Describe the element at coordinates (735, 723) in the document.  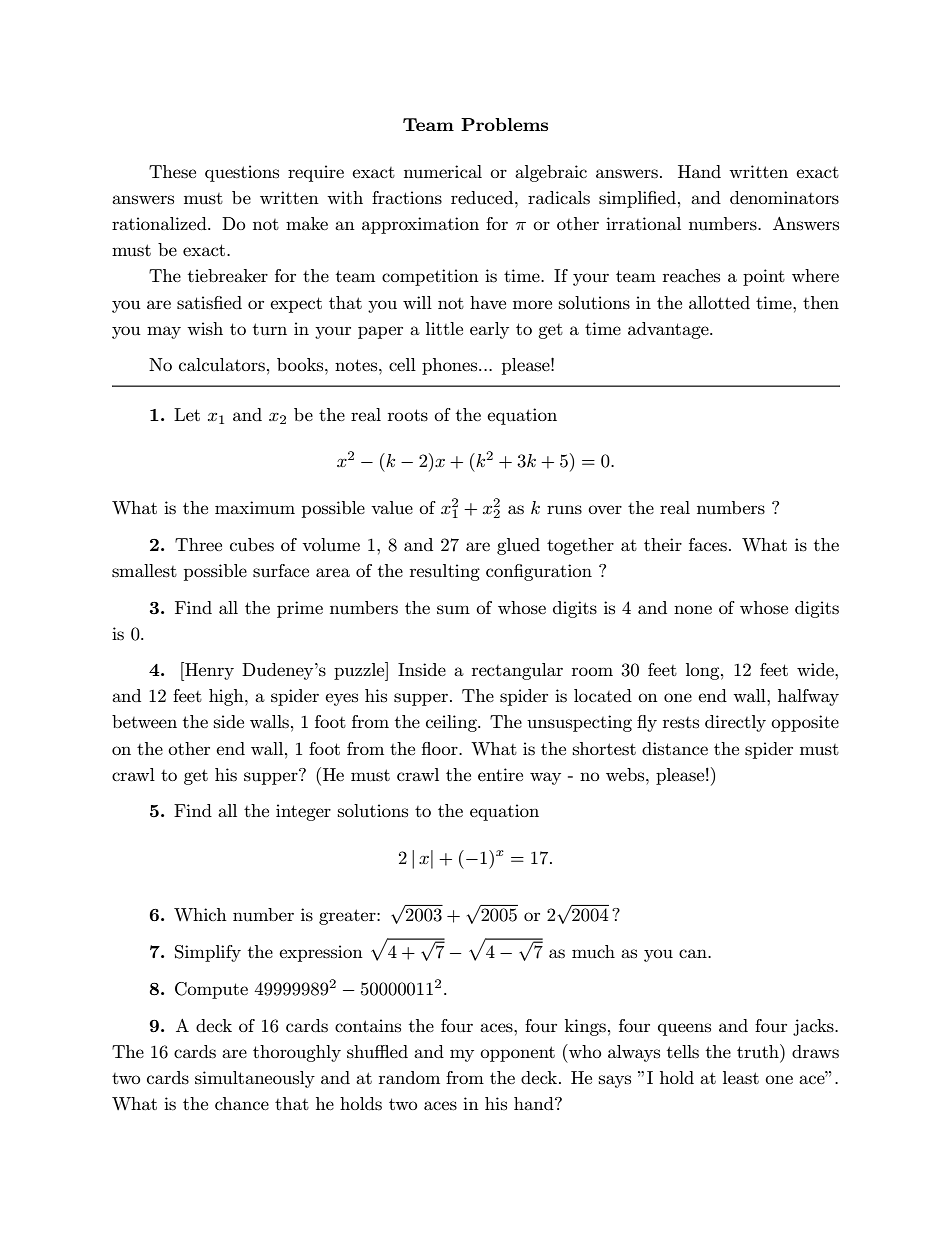
I see `directly` at that location.
